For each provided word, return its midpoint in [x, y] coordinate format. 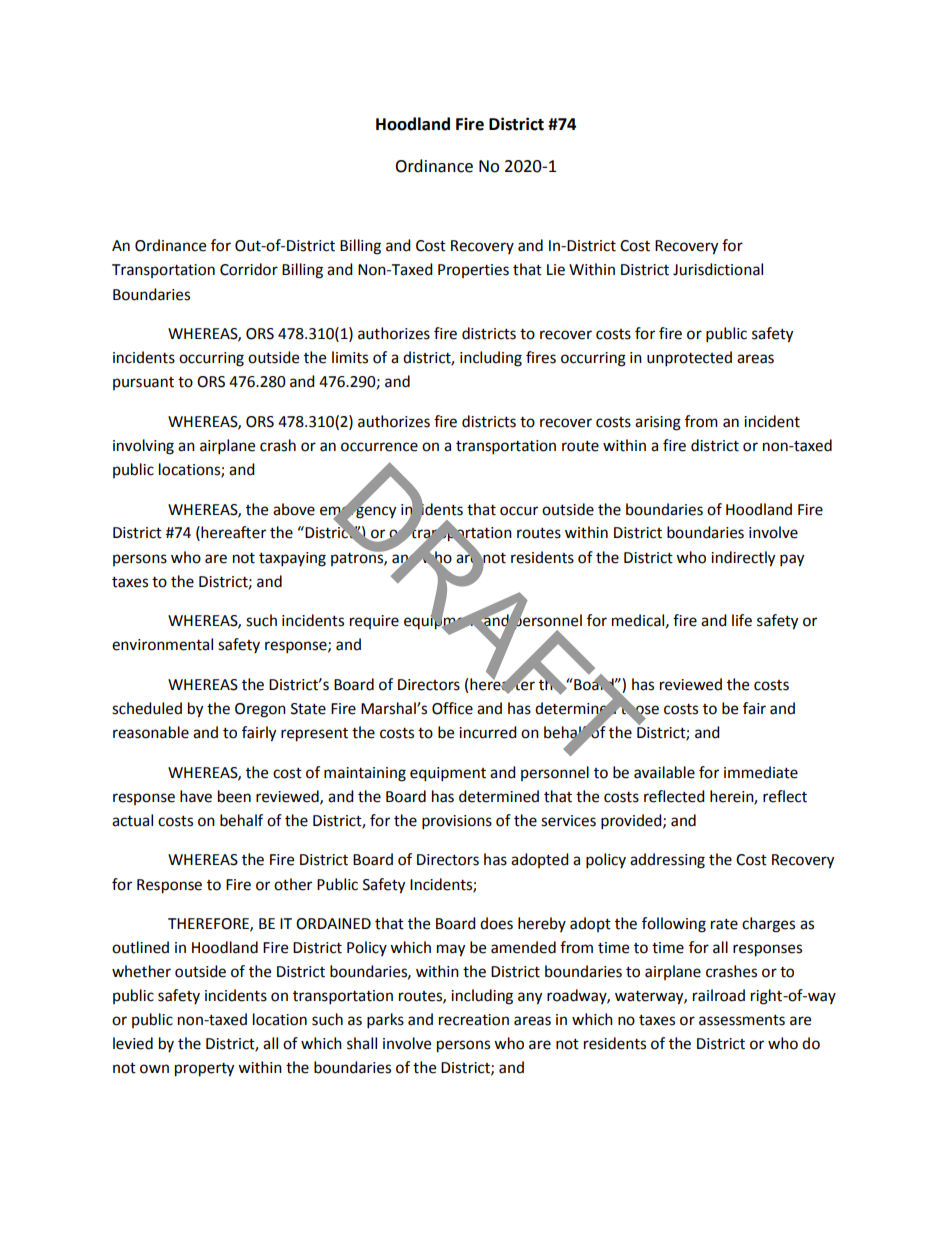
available [664, 772]
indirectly [743, 559]
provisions [457, 822]
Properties [473, 271]
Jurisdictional [718, 269]
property [204, 1070]
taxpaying [292, 559]
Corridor [249, 269]
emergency [358, 512]
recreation [474, 1020]
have [196, 796]
